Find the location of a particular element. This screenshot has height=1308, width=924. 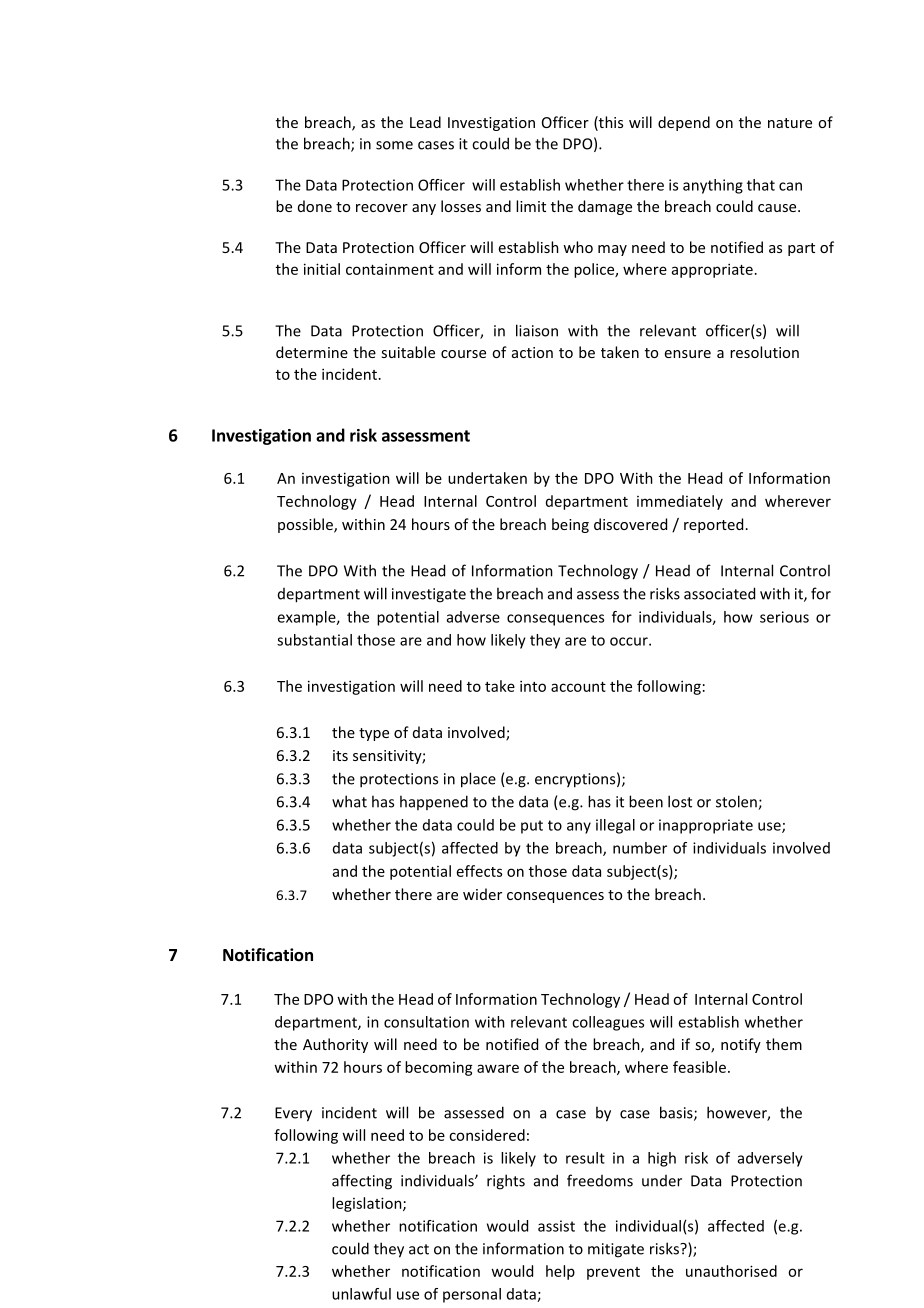

some is located at coordinates (394, 145).
